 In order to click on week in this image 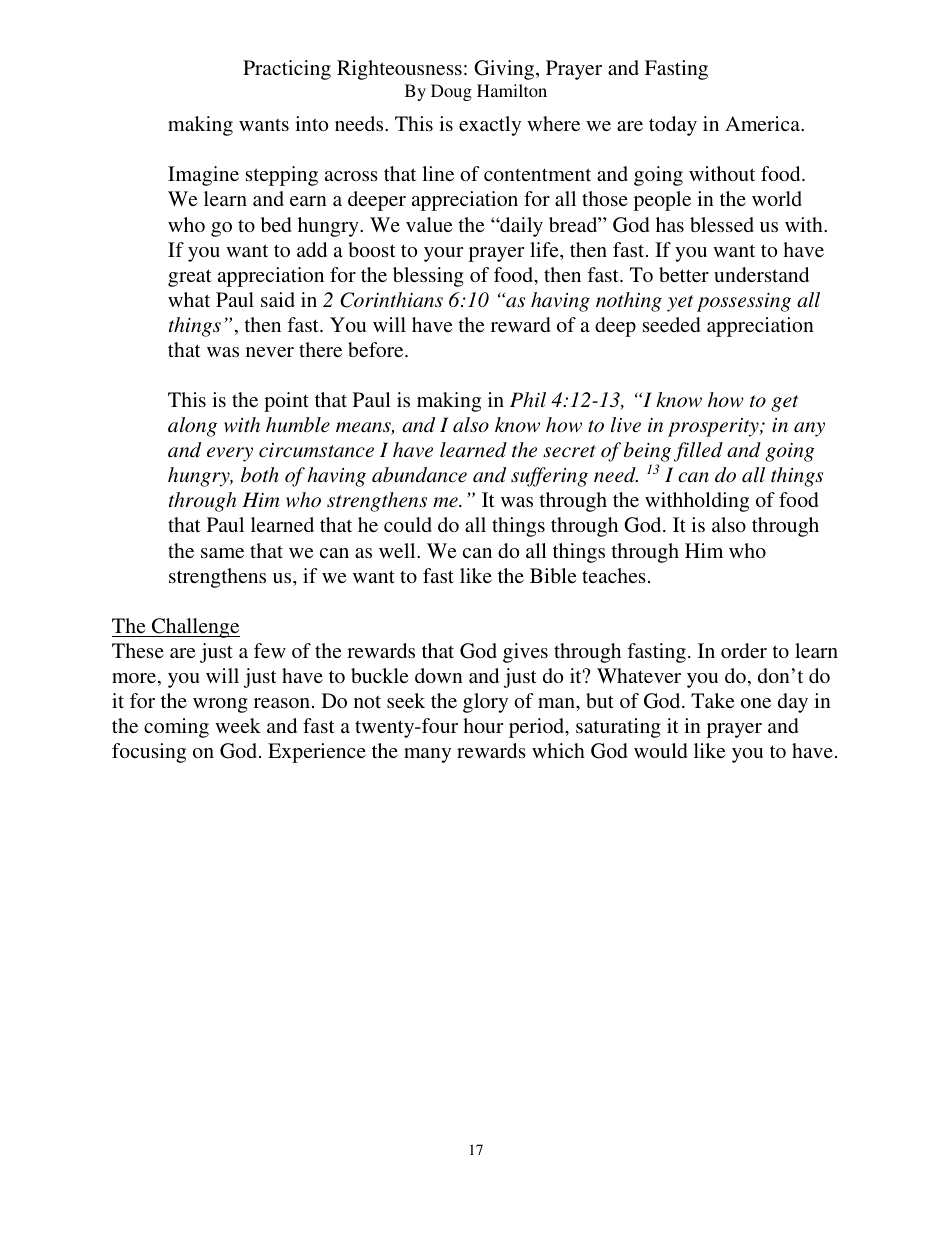, I will do `click(238, 725)`.
